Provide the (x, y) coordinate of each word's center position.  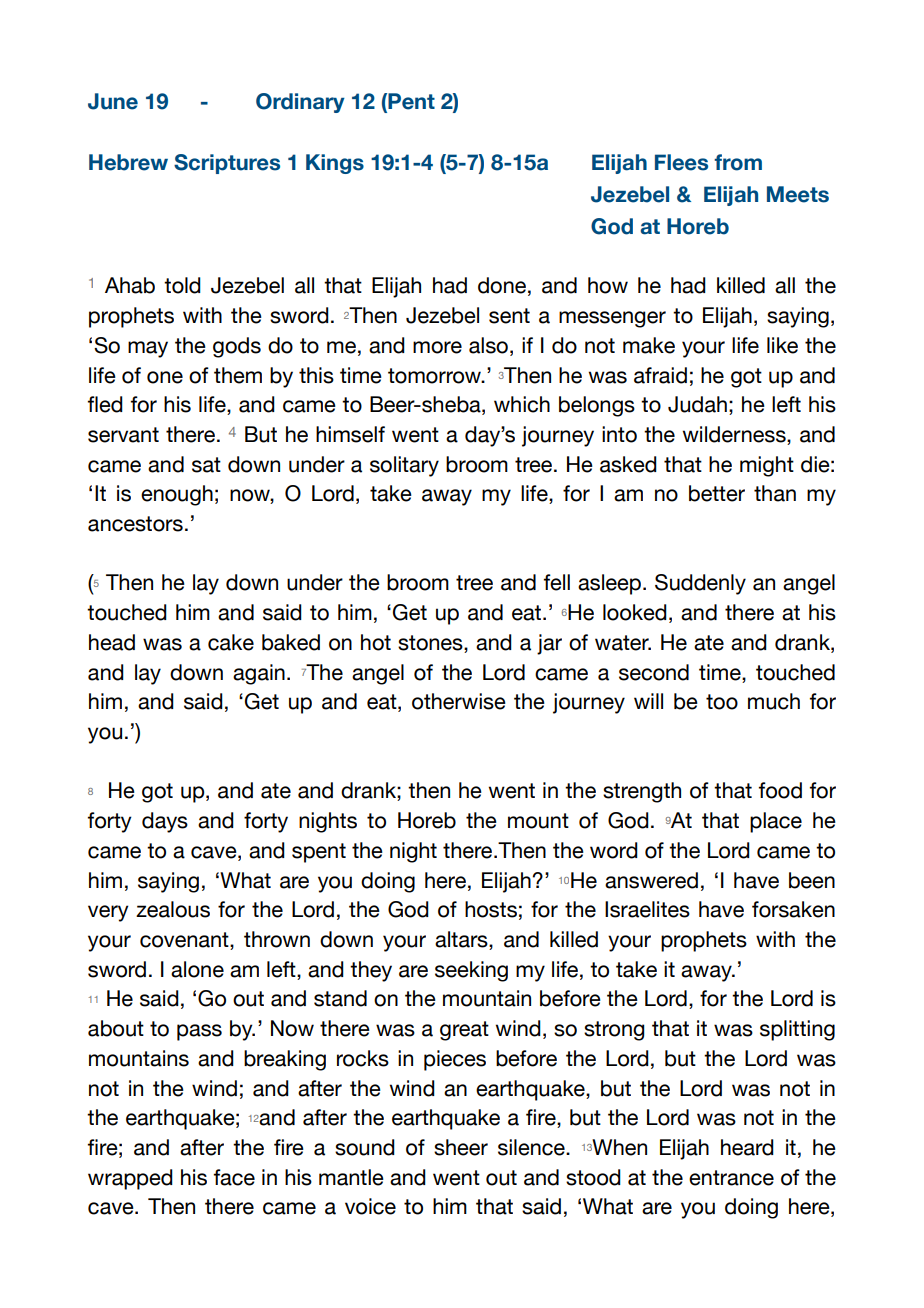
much (774, 701)
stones (431, 644)
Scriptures (227, 164)
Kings (335, 164)
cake (231, 642)
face (234, 1177)
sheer (461, 1147)
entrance (731, 1178)
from (738, 162)
